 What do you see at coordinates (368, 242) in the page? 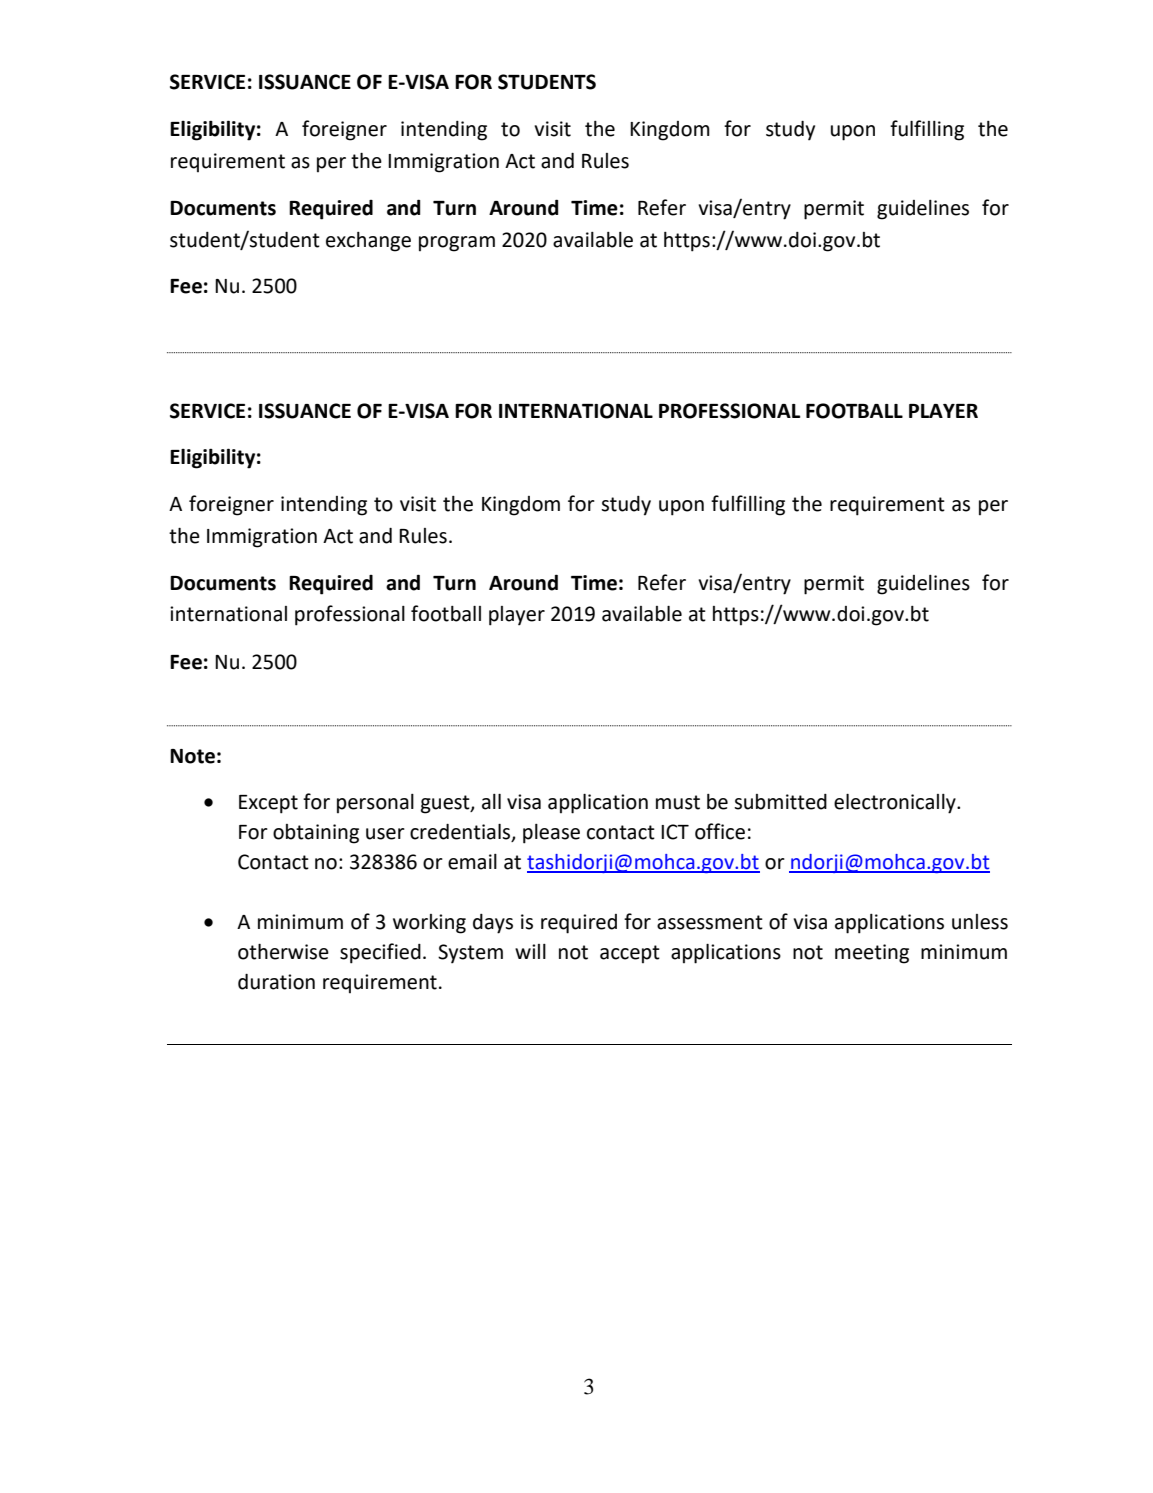
I see `exchange` at bounding box center [368, 242].
